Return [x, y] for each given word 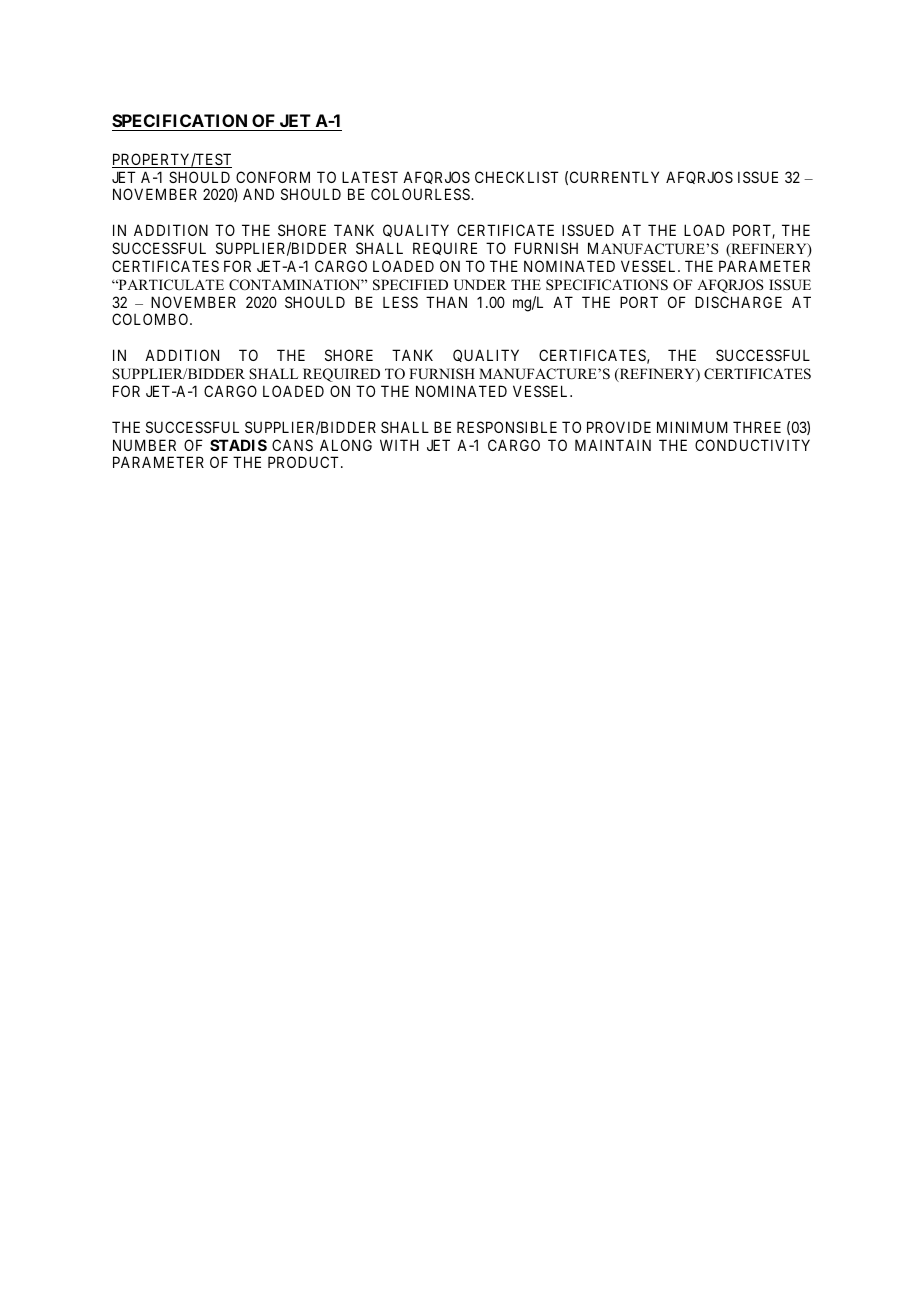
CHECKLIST [517, 177]
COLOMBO [151, 319]
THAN [446, 302]
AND [258, 194]
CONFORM [273, 177]
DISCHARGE [738, 302]
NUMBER [144, 445]
